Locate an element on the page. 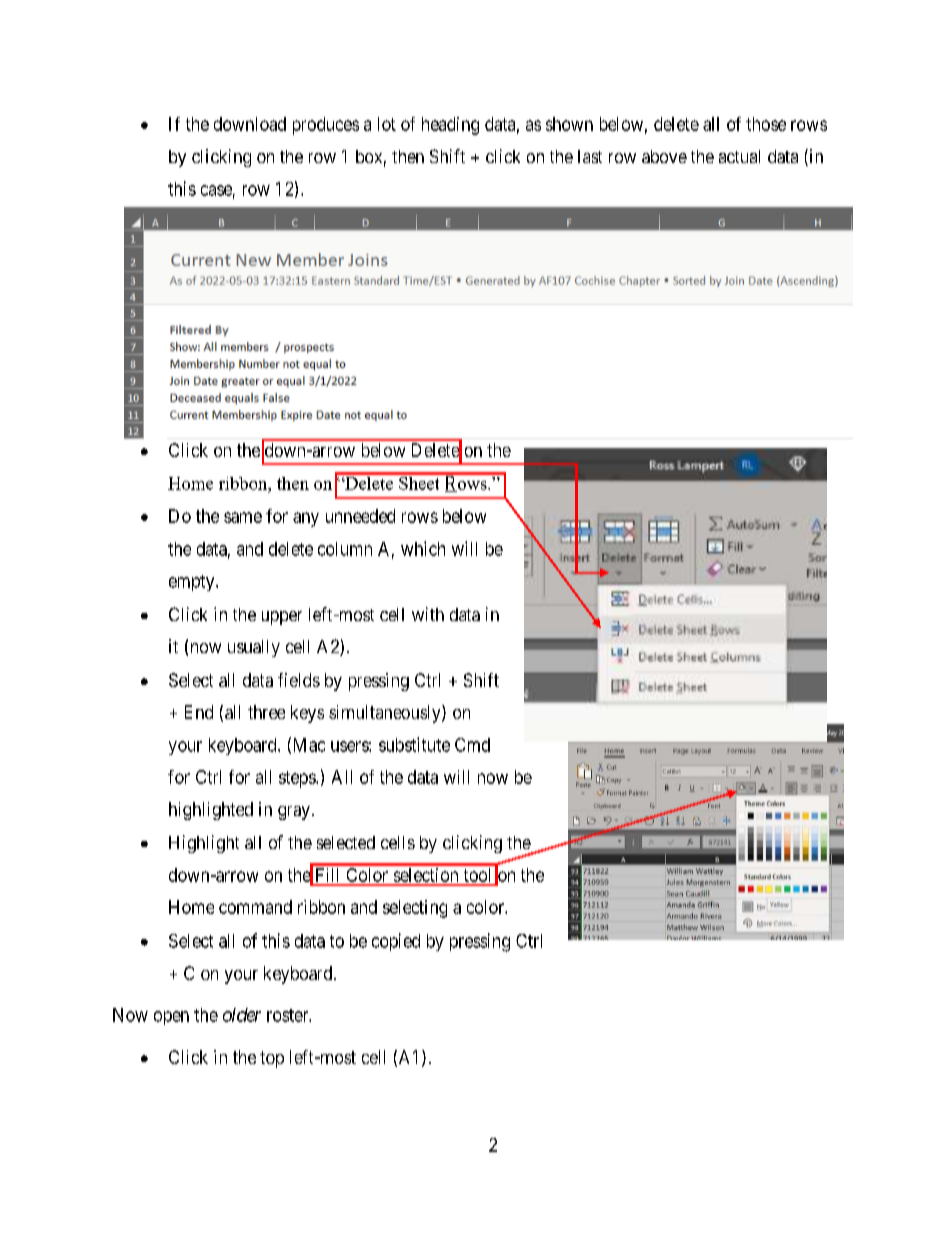 The image size is (952, 1233). same is located at coordinates (243, 517).
